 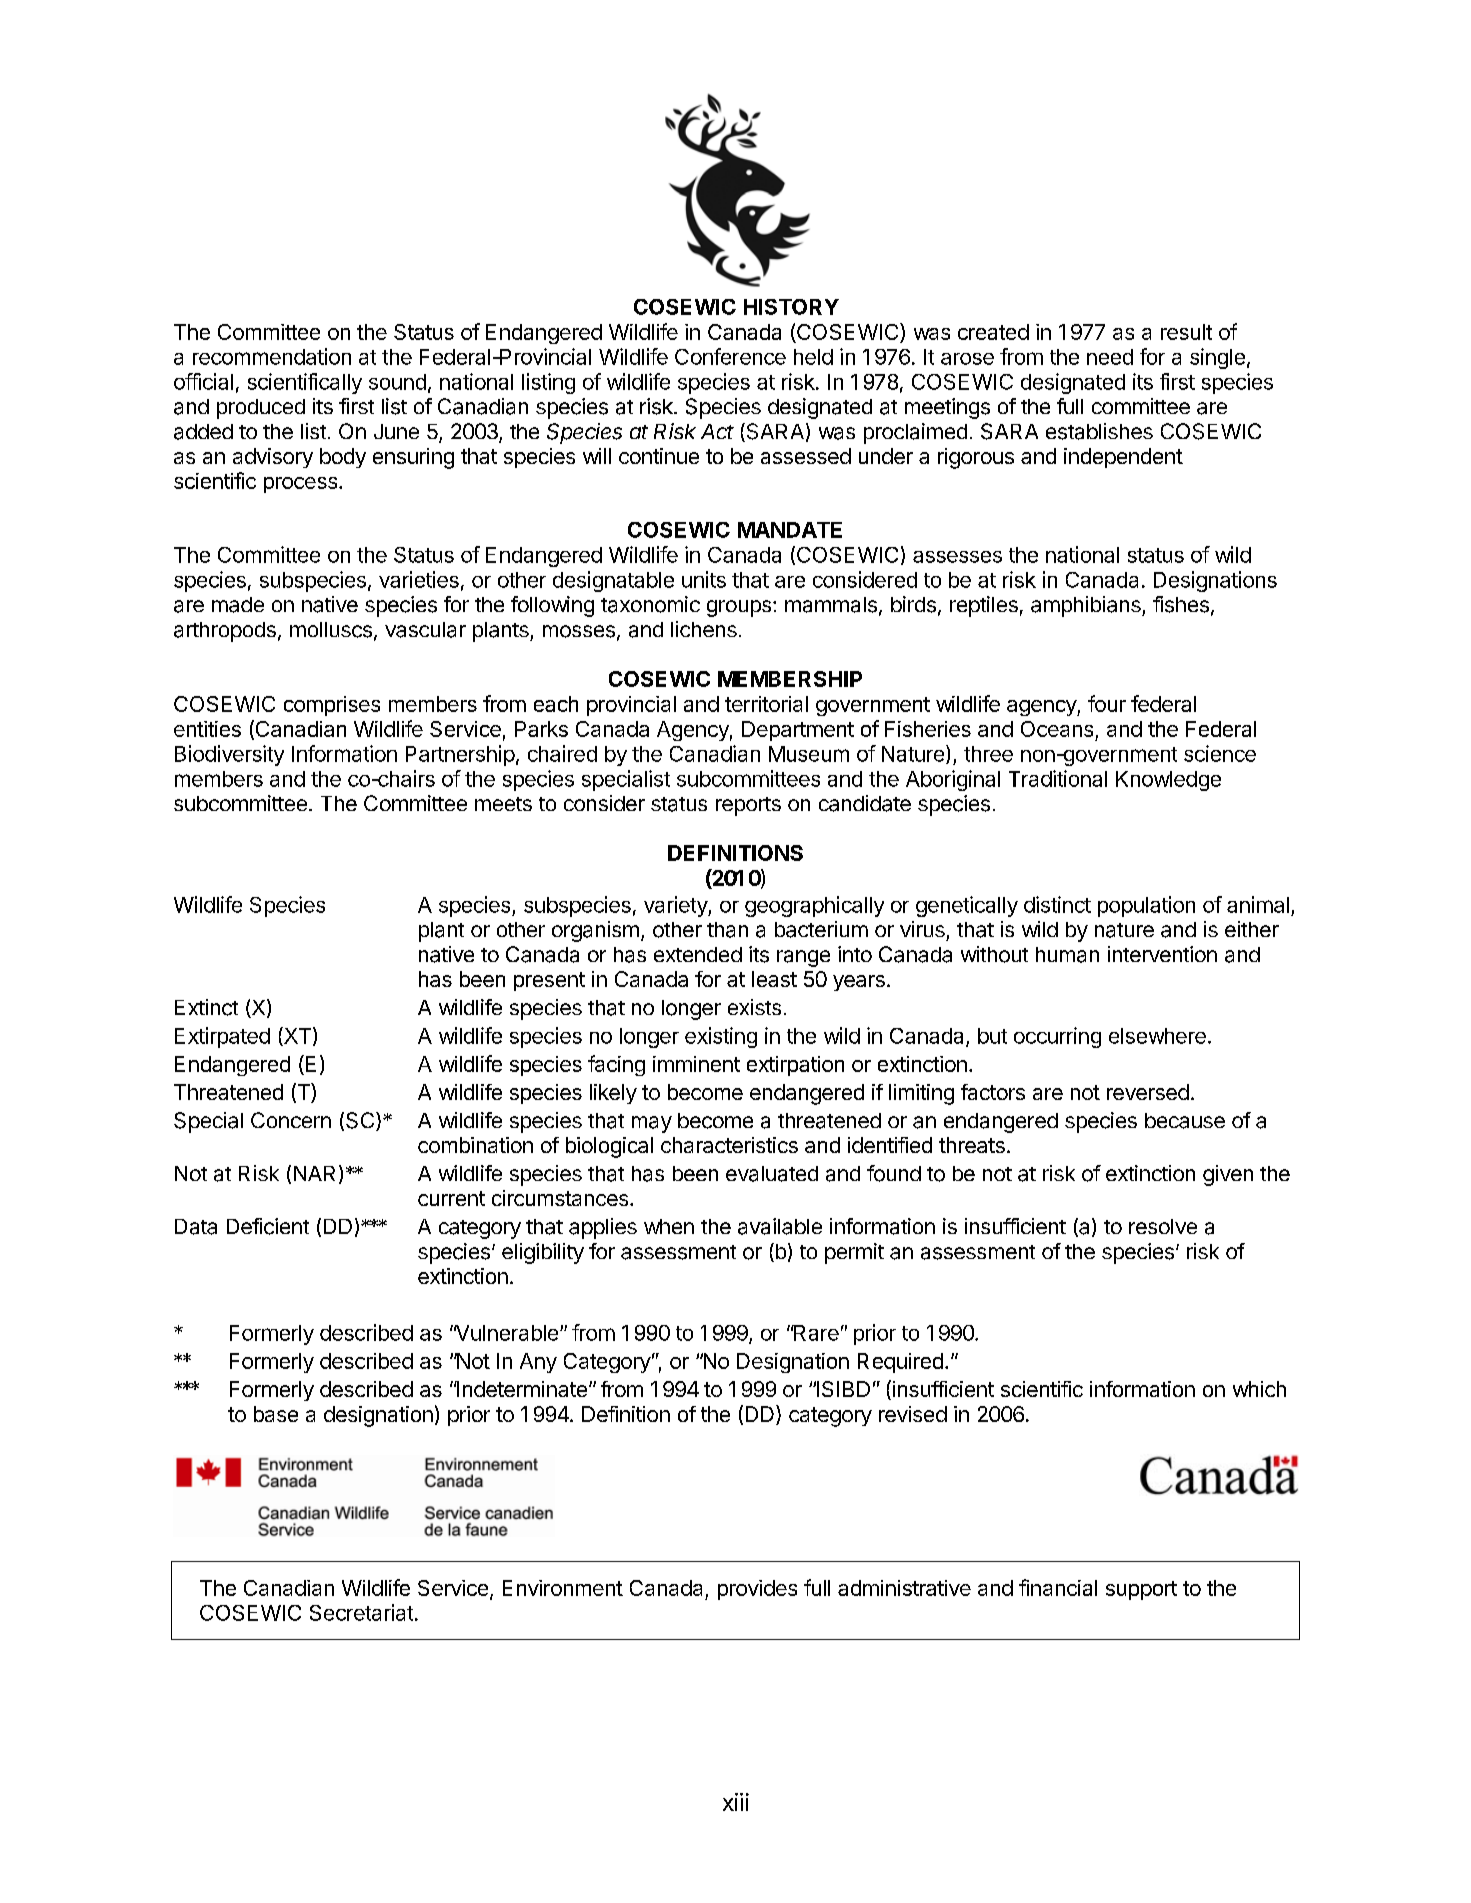 What do you see at coordinates (361, 1612) in the screenshot?
I see `Secretariat` at bounding box center [361, 1612].
